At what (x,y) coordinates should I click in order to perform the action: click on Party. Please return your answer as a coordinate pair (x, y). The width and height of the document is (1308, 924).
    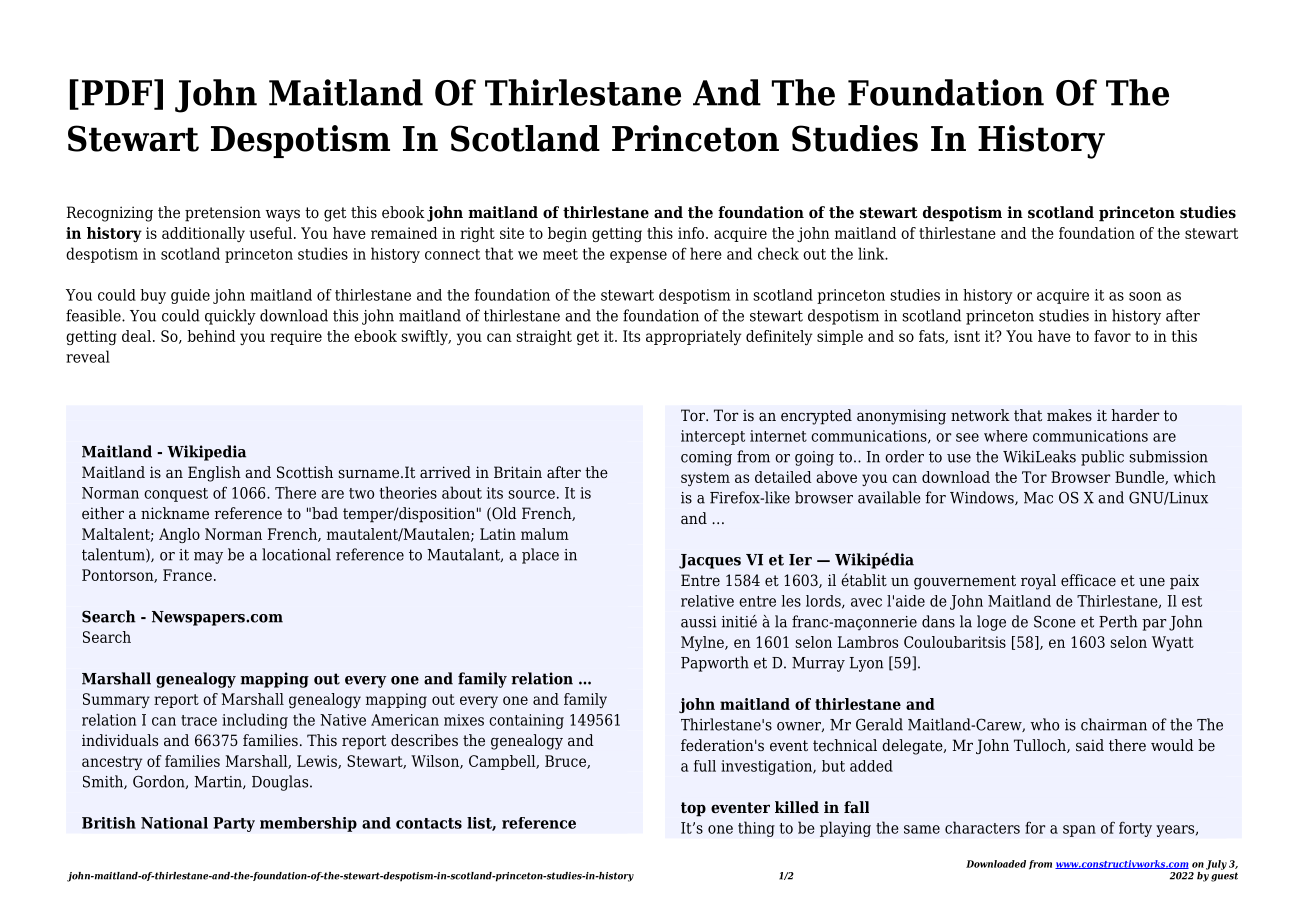
    Looking at the image, I should click on (234, 824).
